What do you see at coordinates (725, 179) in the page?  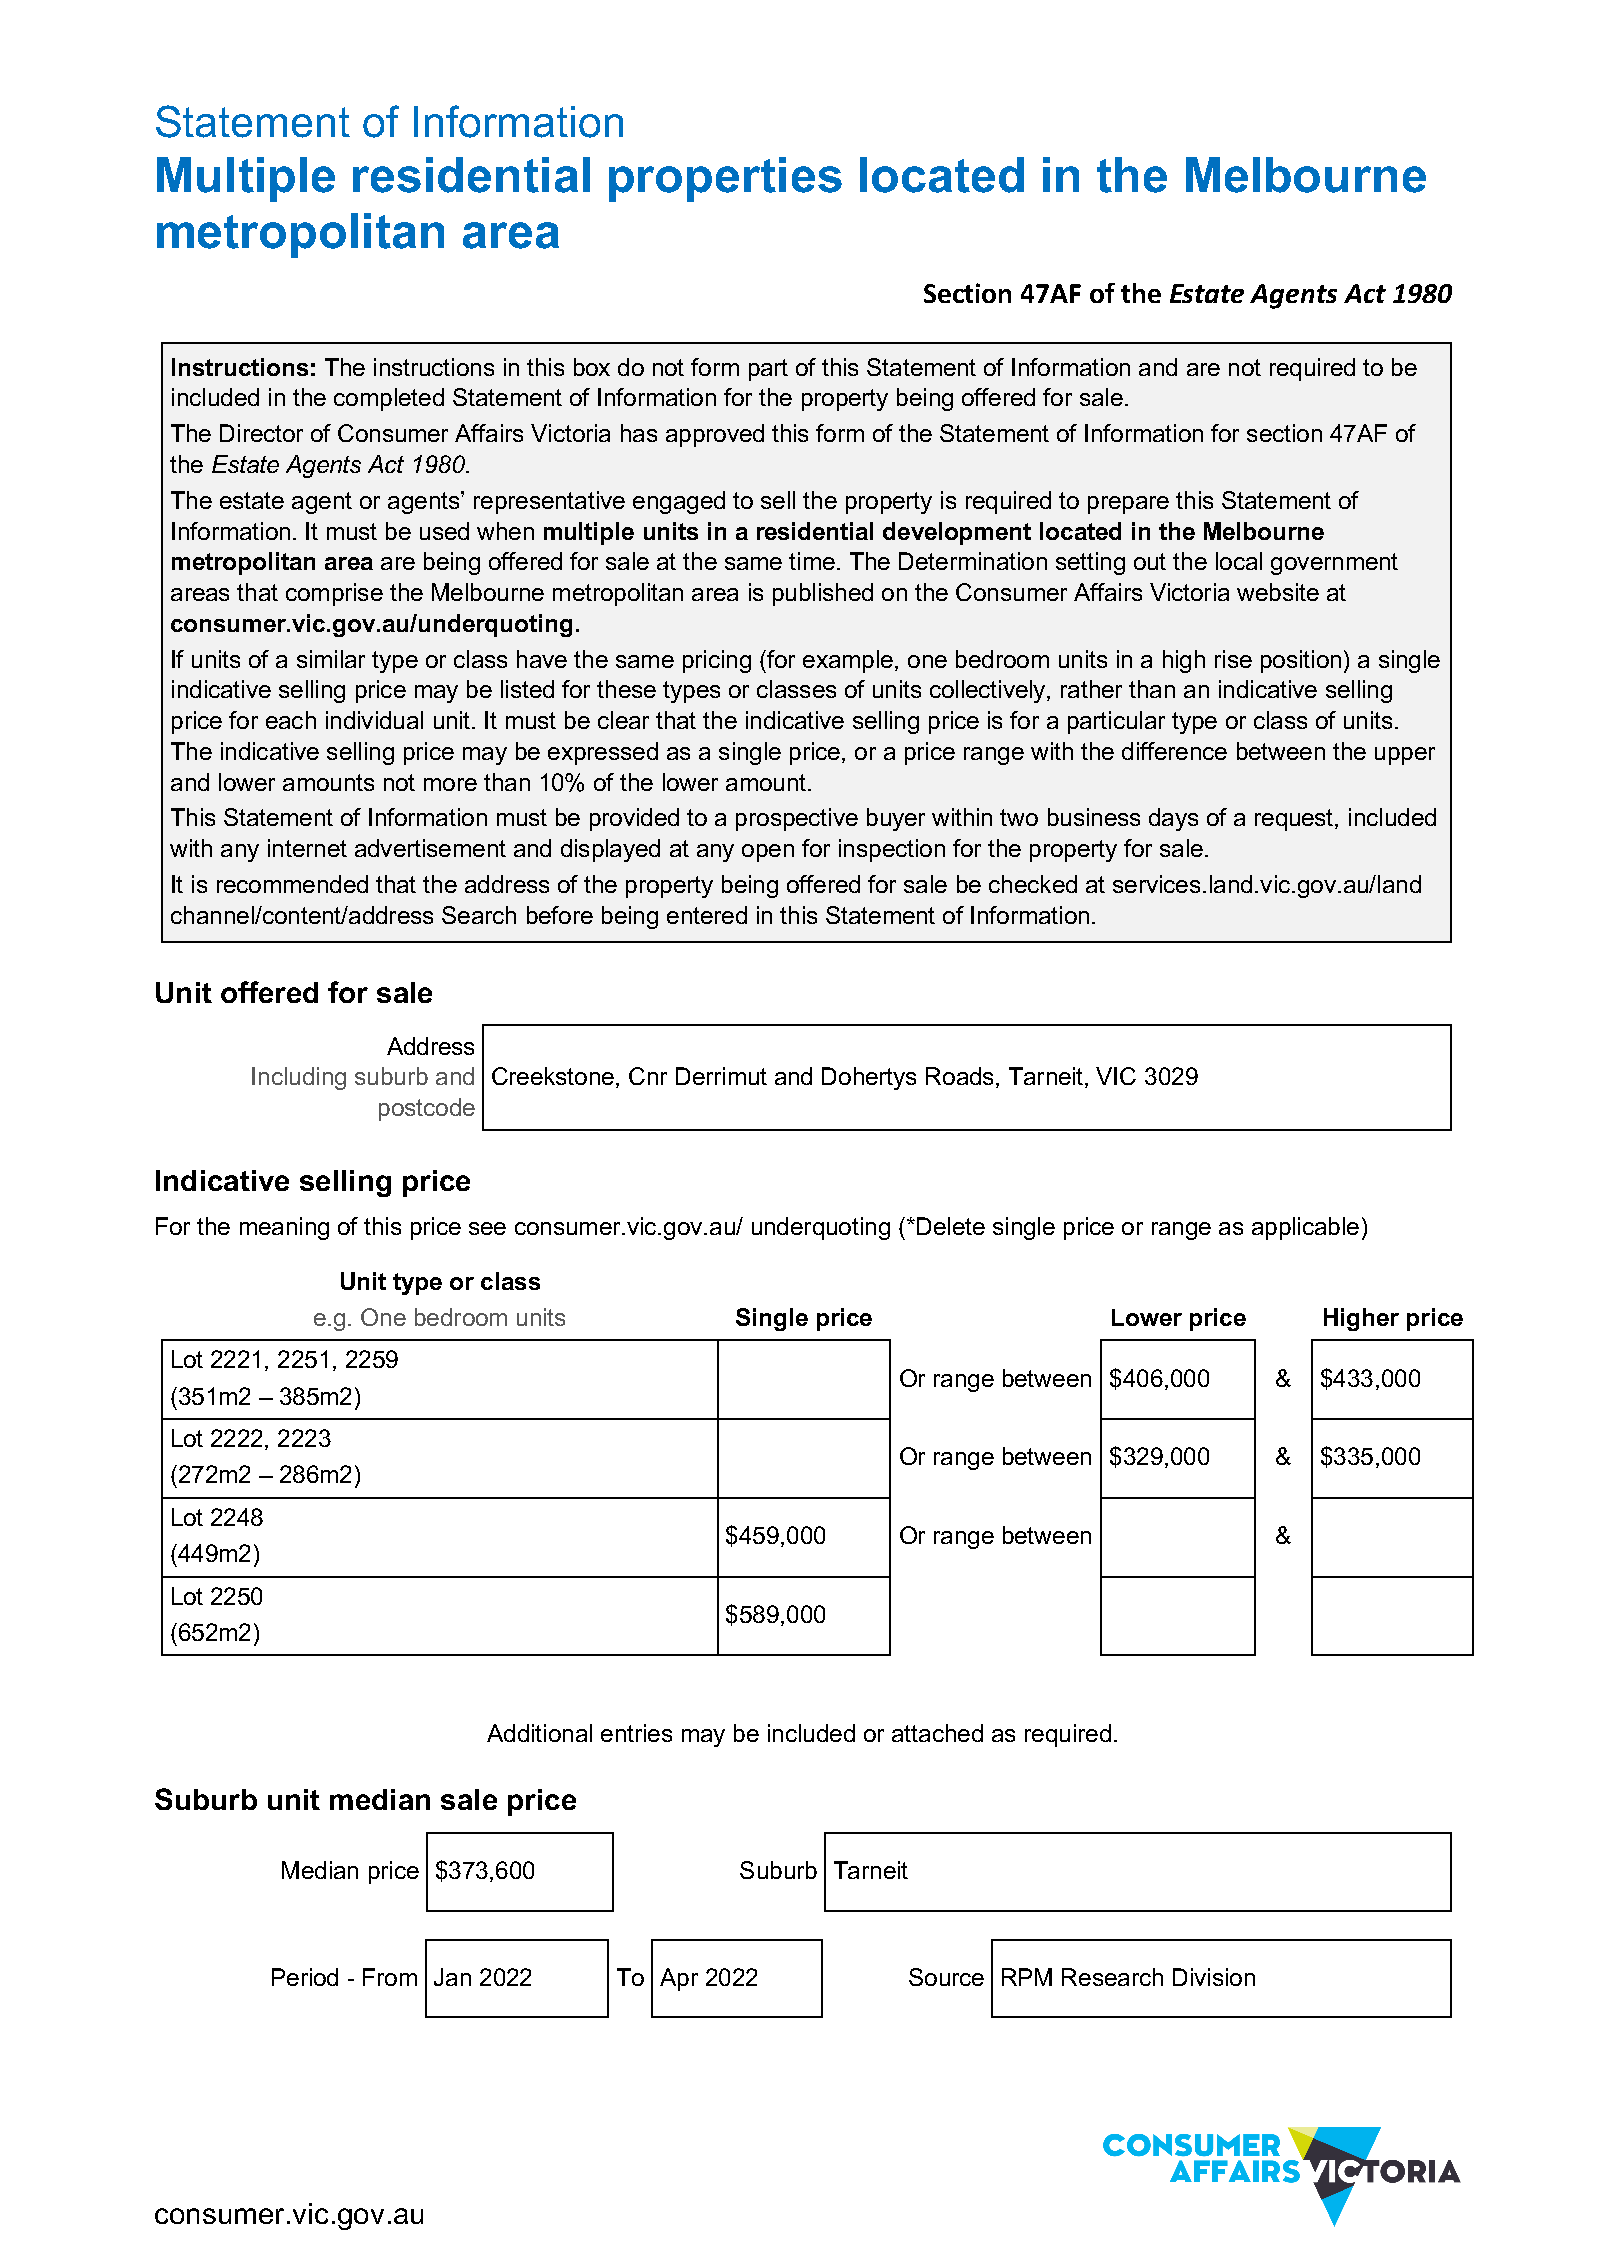 I see `properties` at bounding box center [725, 179].
